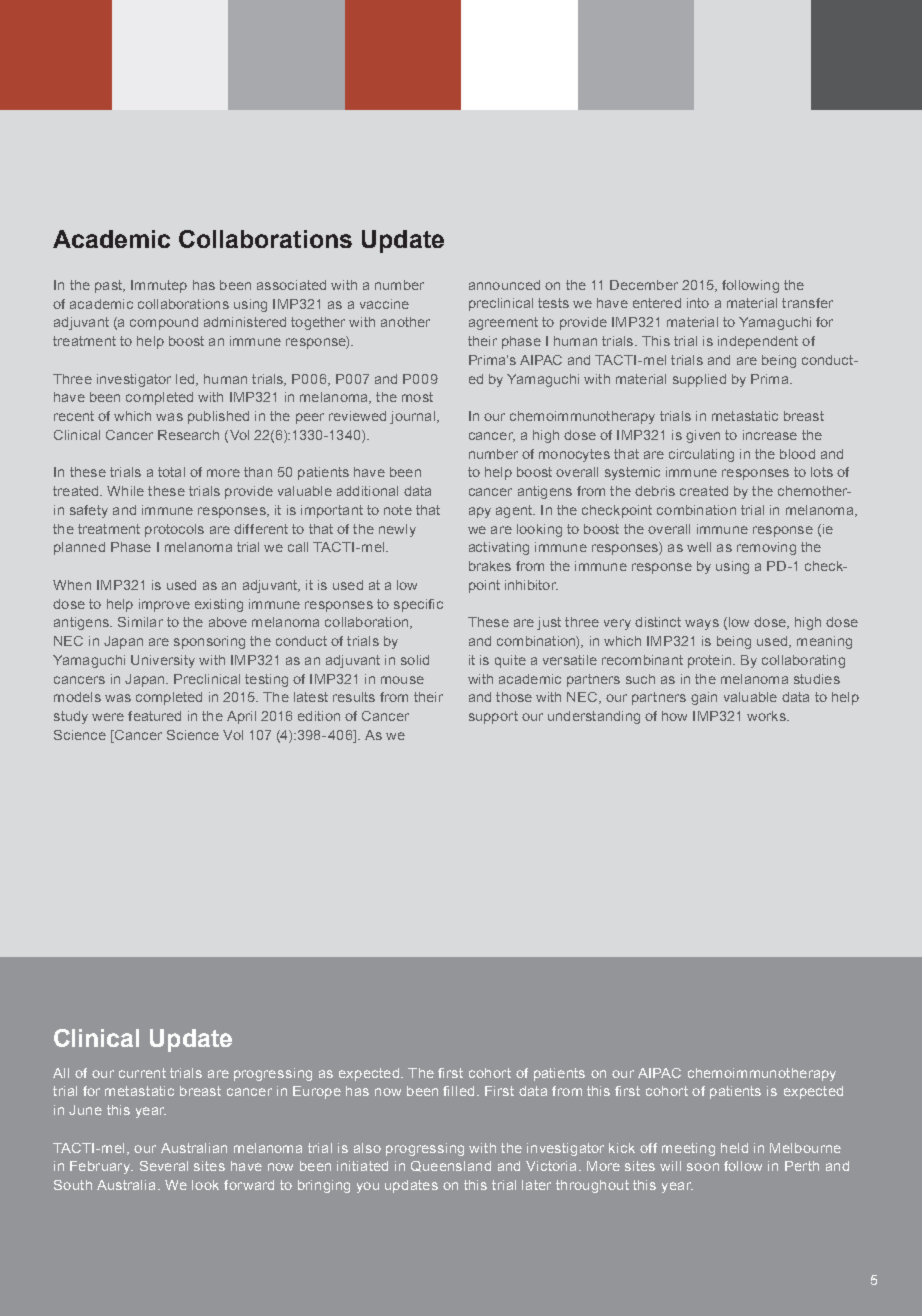  Describe the element at coordinates (164, 323) in the screenshot. I see `compound` at that location.
